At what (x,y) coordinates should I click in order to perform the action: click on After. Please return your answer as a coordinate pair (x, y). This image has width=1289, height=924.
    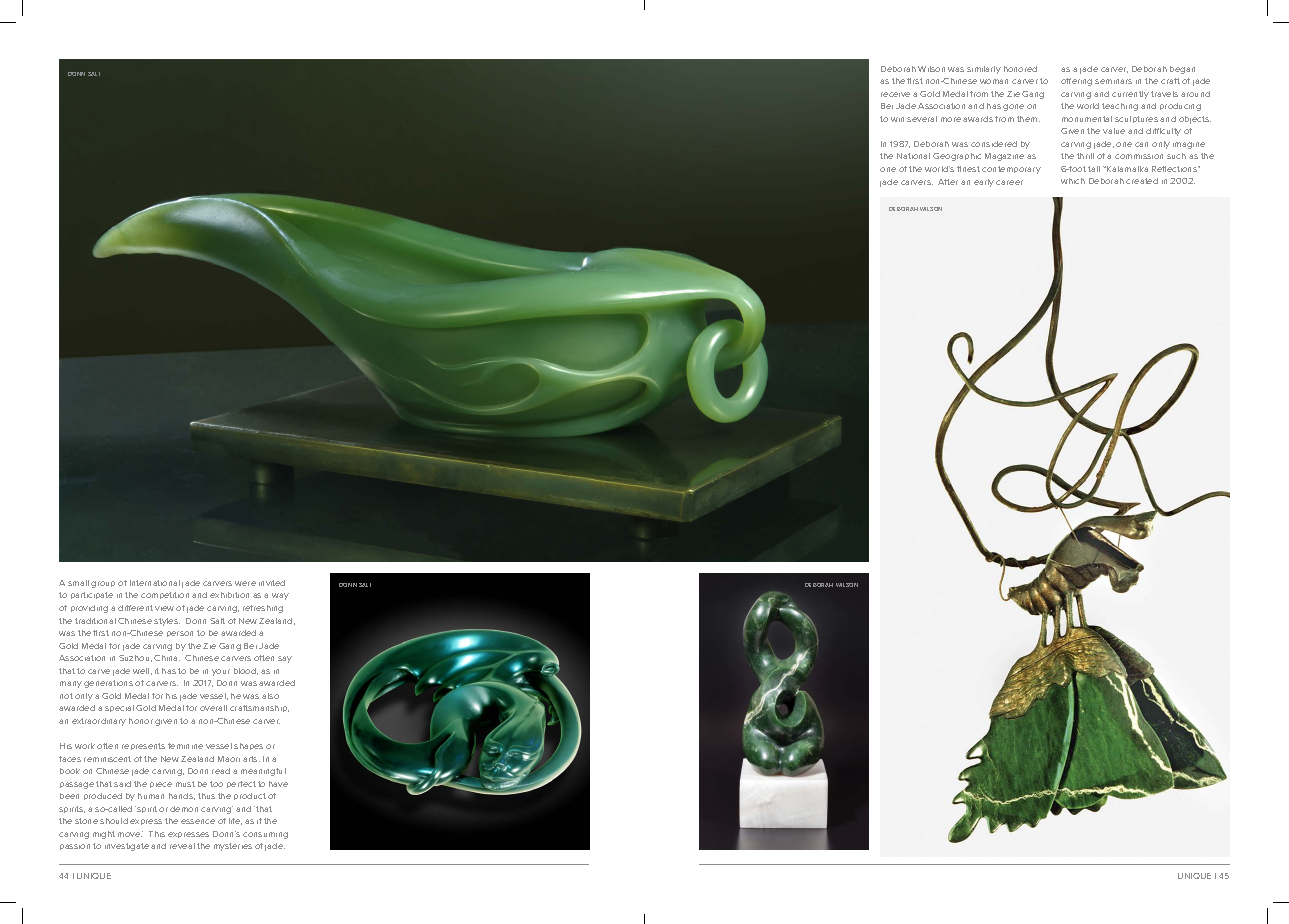
    Looking at the image, I should click on (948, 182).
